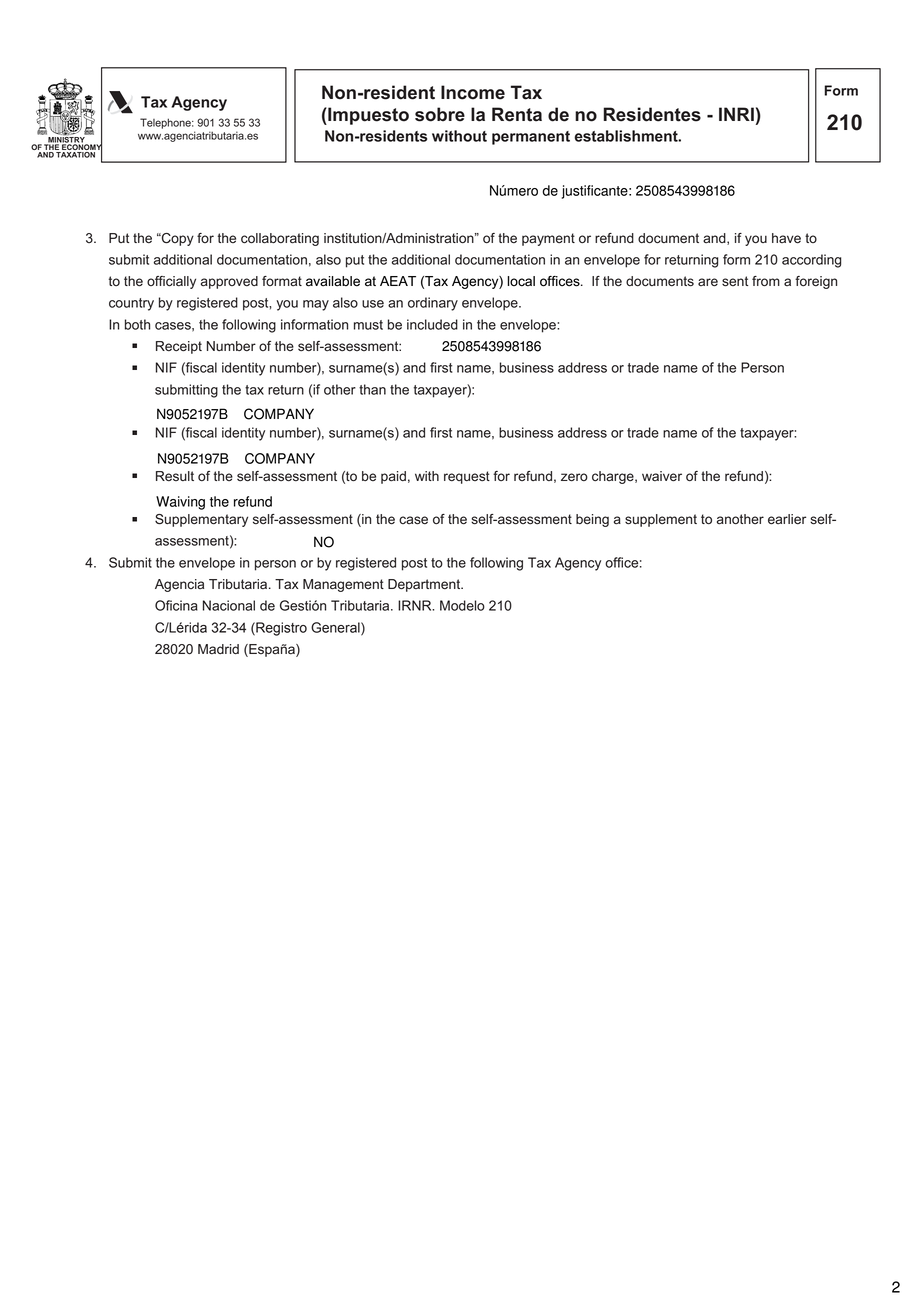  I want to click on than, so click(372, 389).
